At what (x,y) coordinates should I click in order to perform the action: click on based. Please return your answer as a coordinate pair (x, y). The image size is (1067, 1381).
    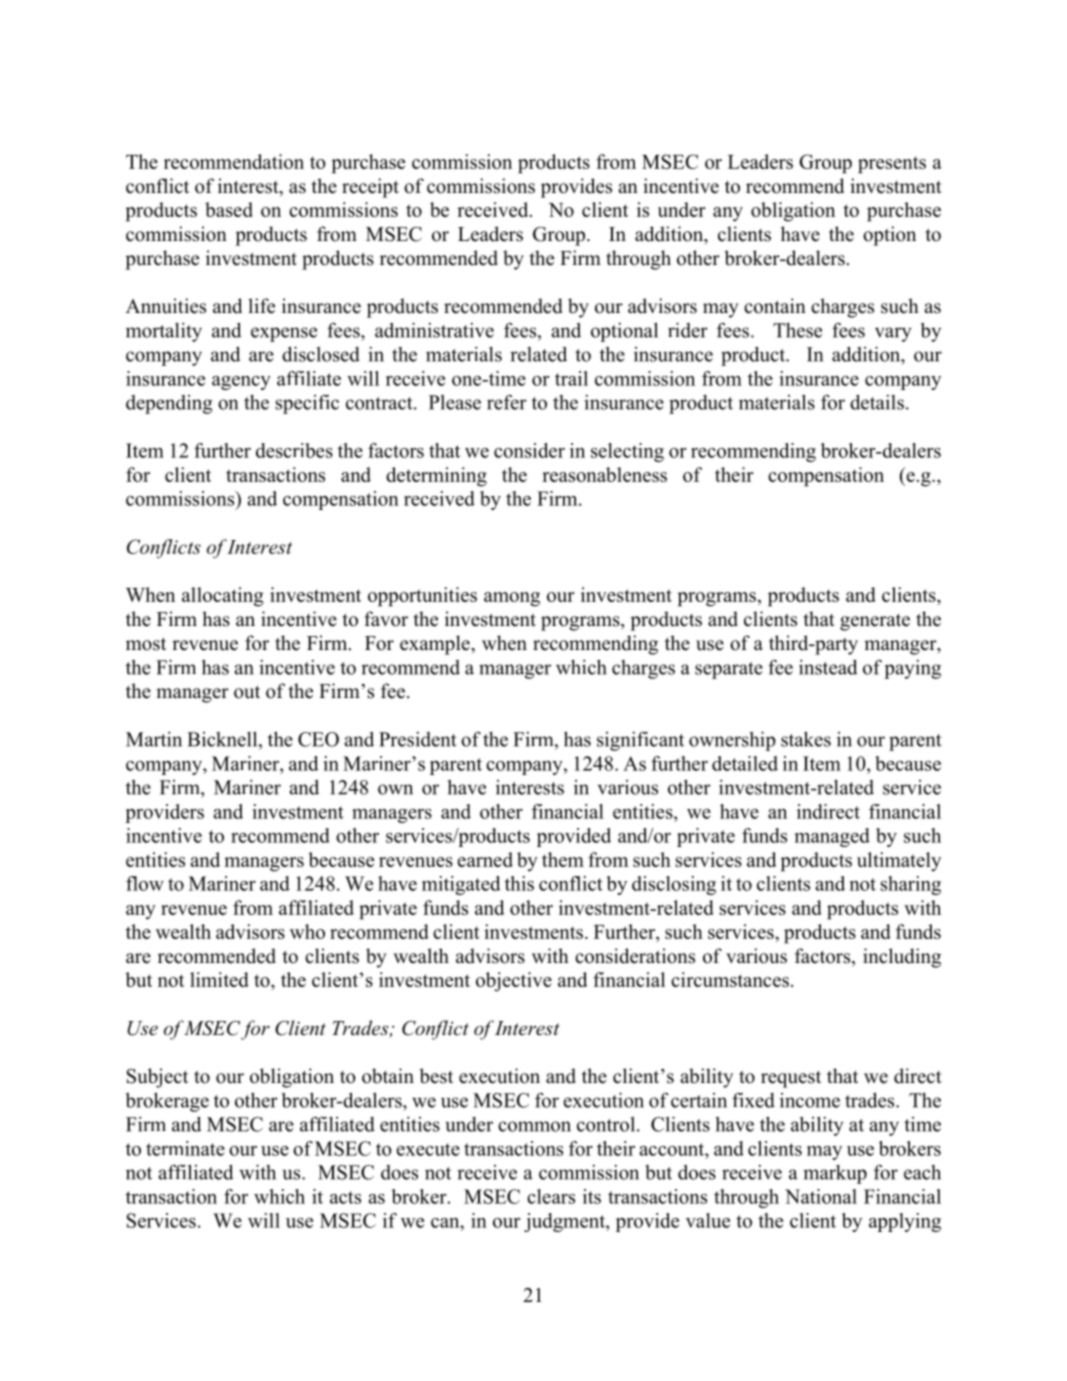
    Looking at the image, I should click on (229, 209).
